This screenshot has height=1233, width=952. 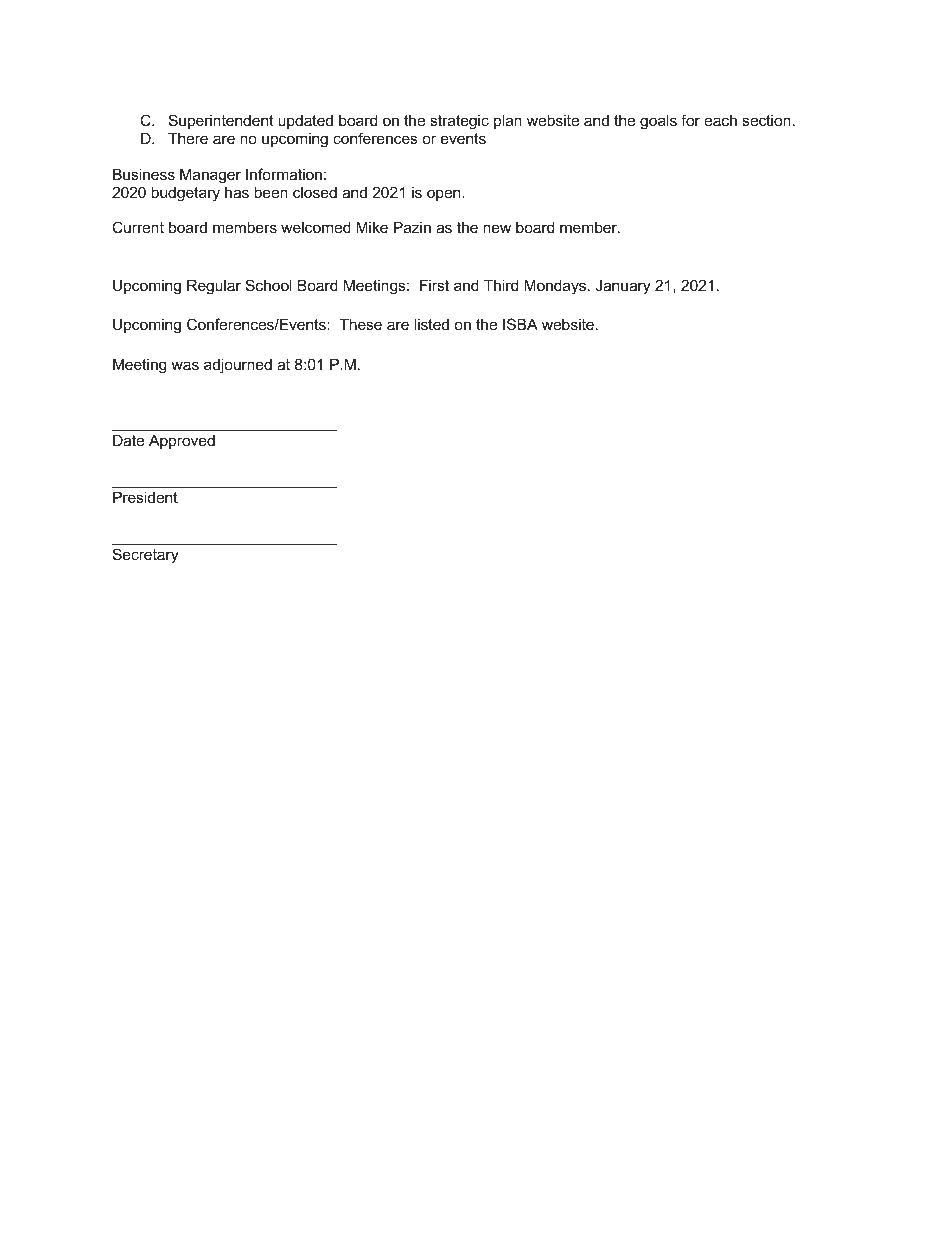 I want to click on Mondays, so click(x=556, y=287).
